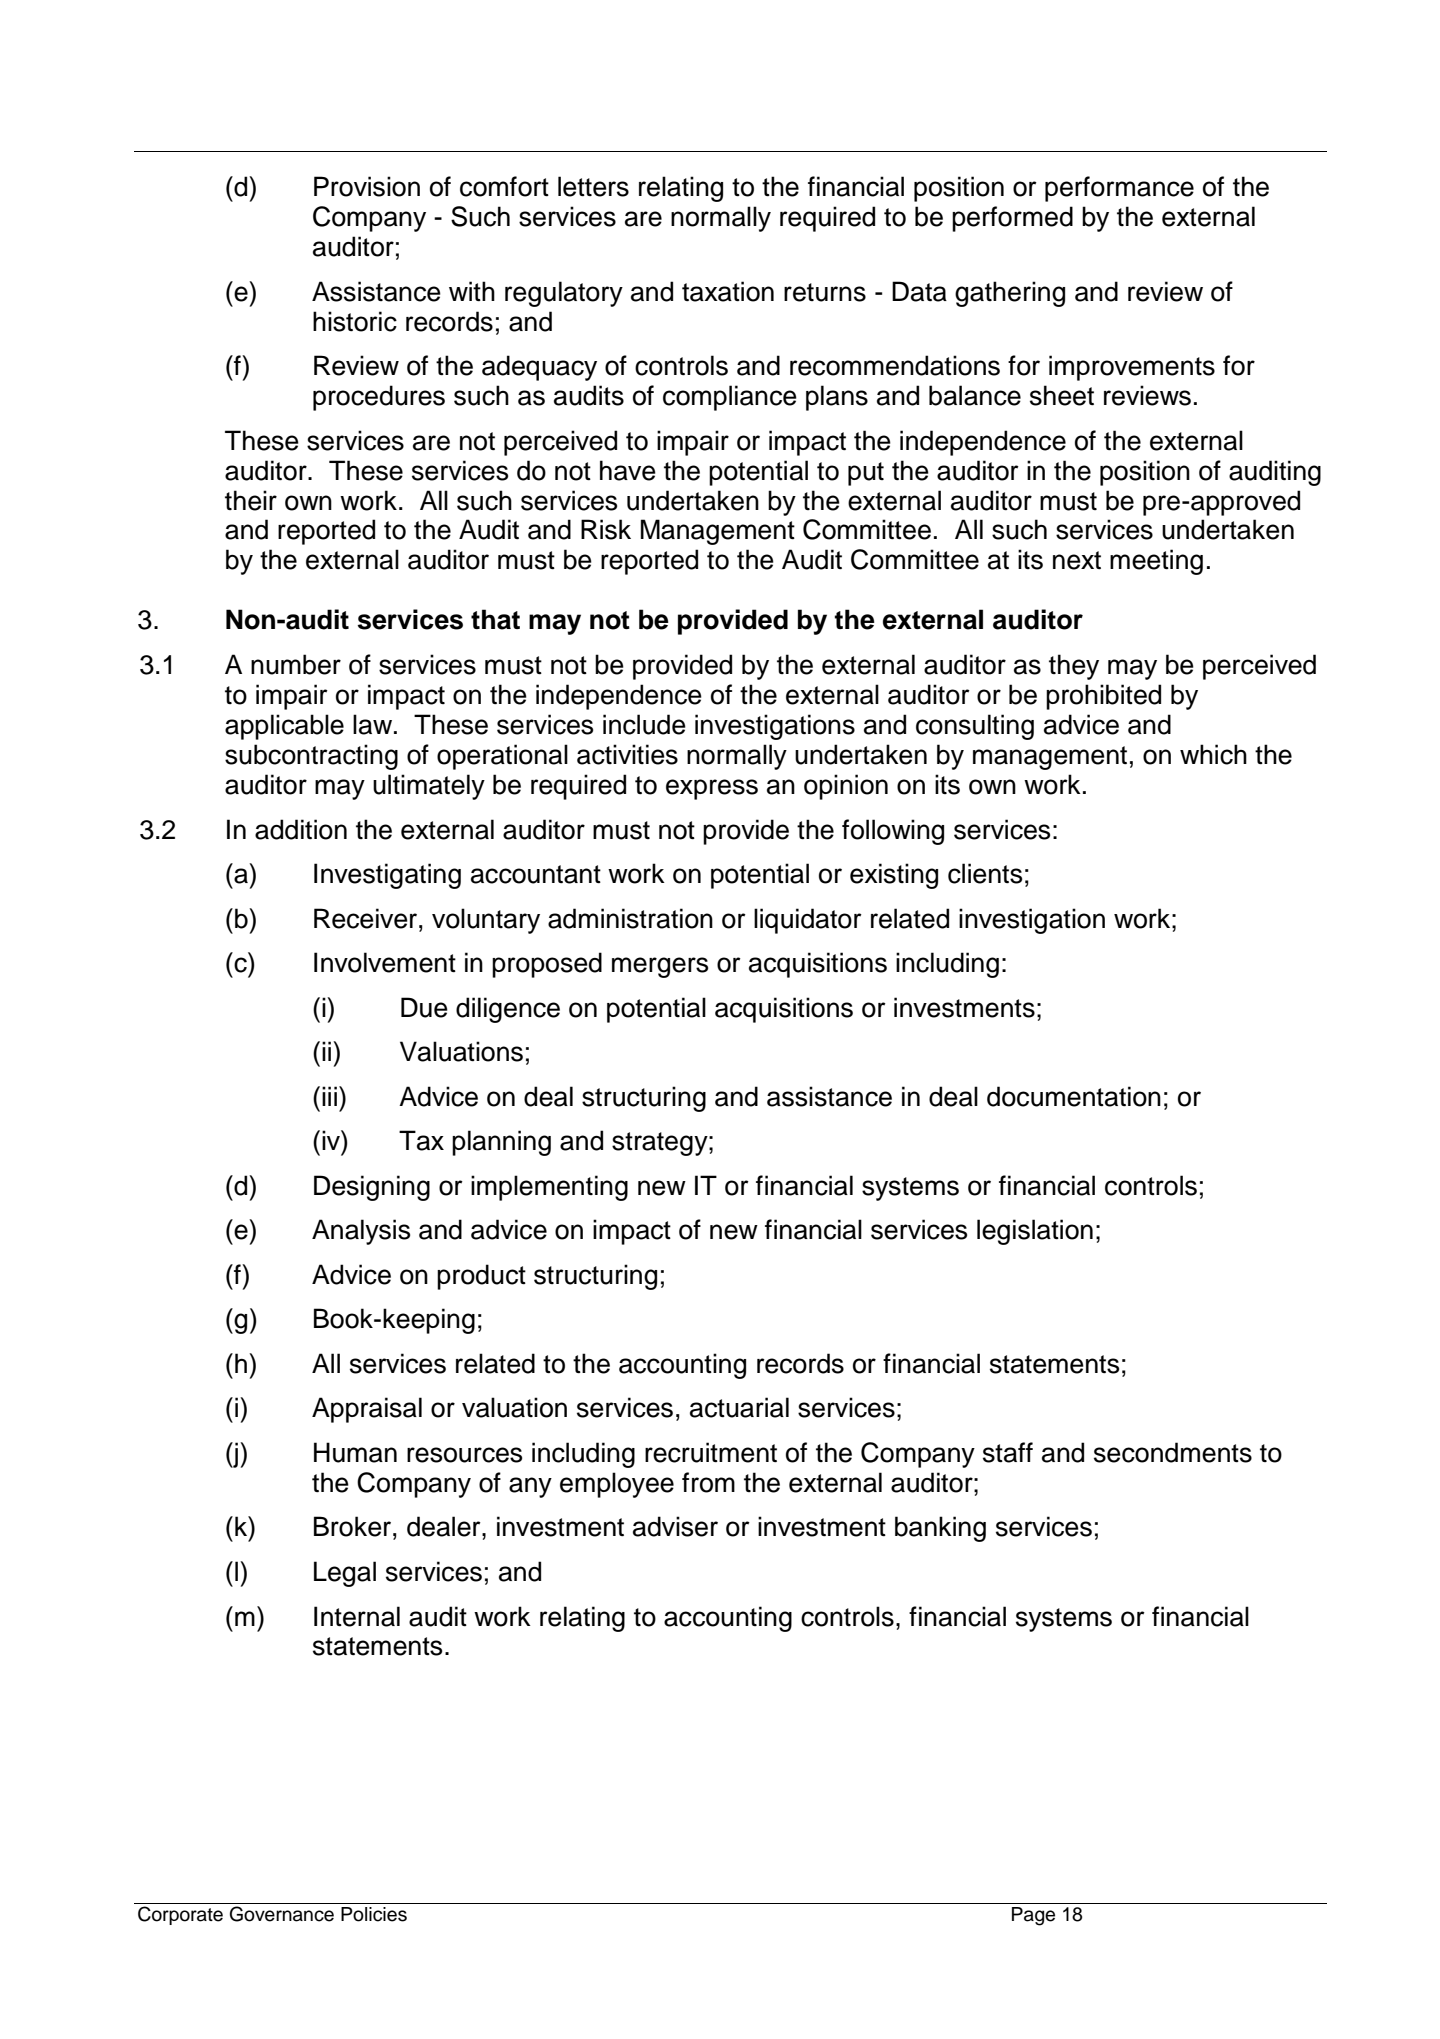  What do you see at coordinates (1074, 1096) in the screenshot?
I see `documentation` at bounding box center [1074, 1096].
